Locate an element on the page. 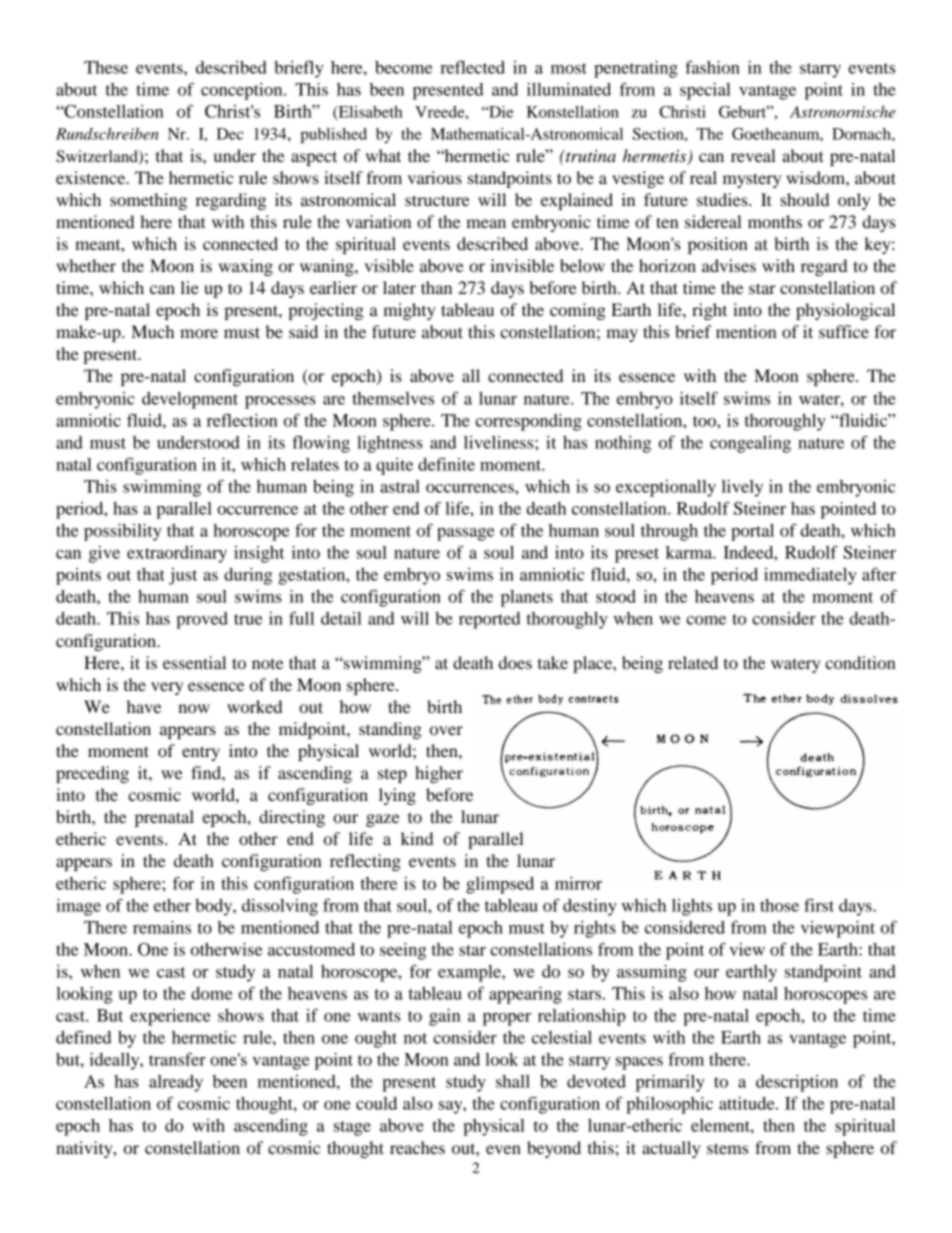 Image resolution: width=952 pixels, height=1233 pixels. special is located at coordinates (705, 91).
